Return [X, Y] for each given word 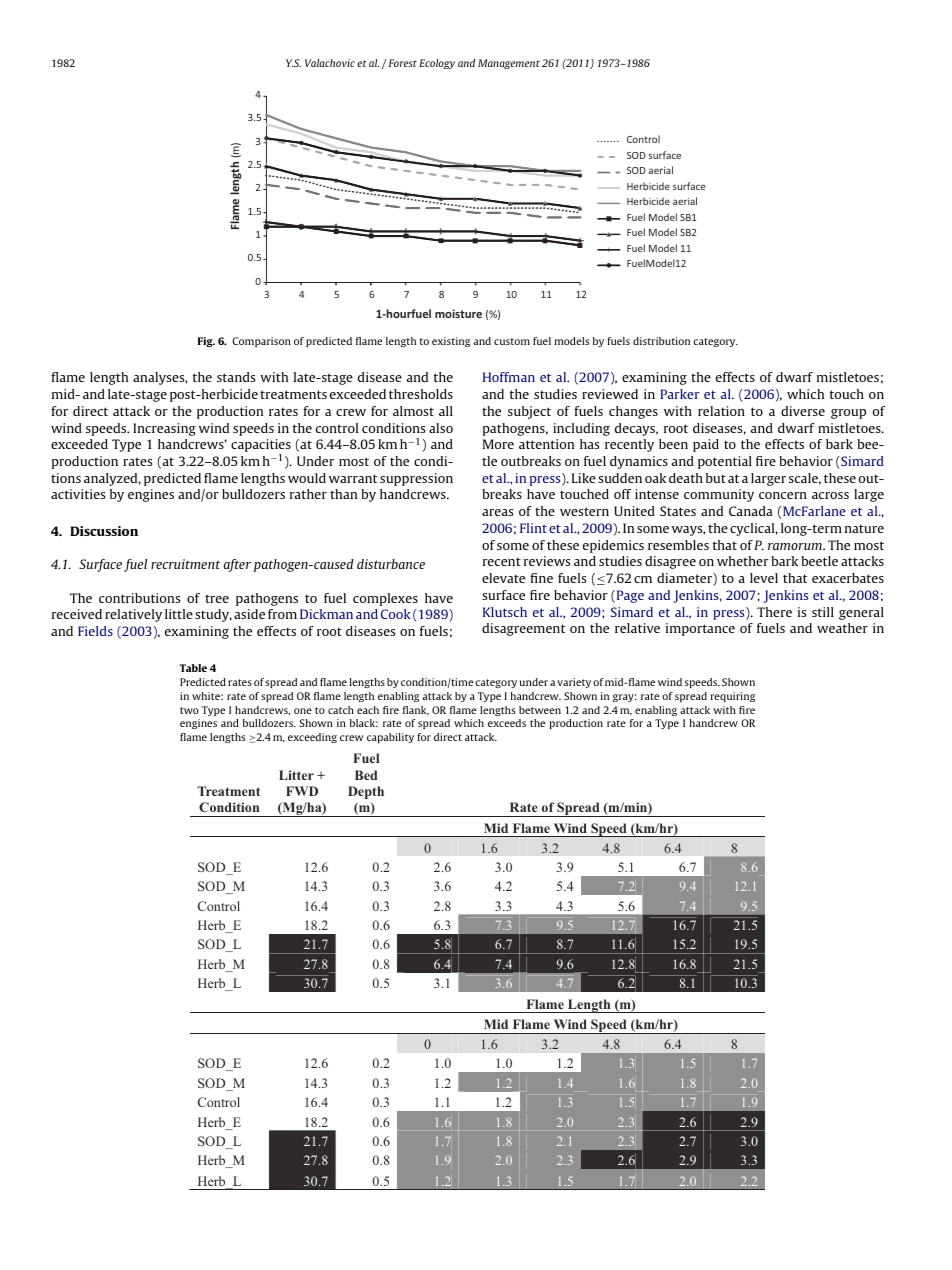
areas [497, 512]
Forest [403, 63]
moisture [458, 313]
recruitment [185, 564]
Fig [206, 342]
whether [743, 561]
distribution [661, 341]
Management [509, 64]
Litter [296, 775]
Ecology [437, 64]
